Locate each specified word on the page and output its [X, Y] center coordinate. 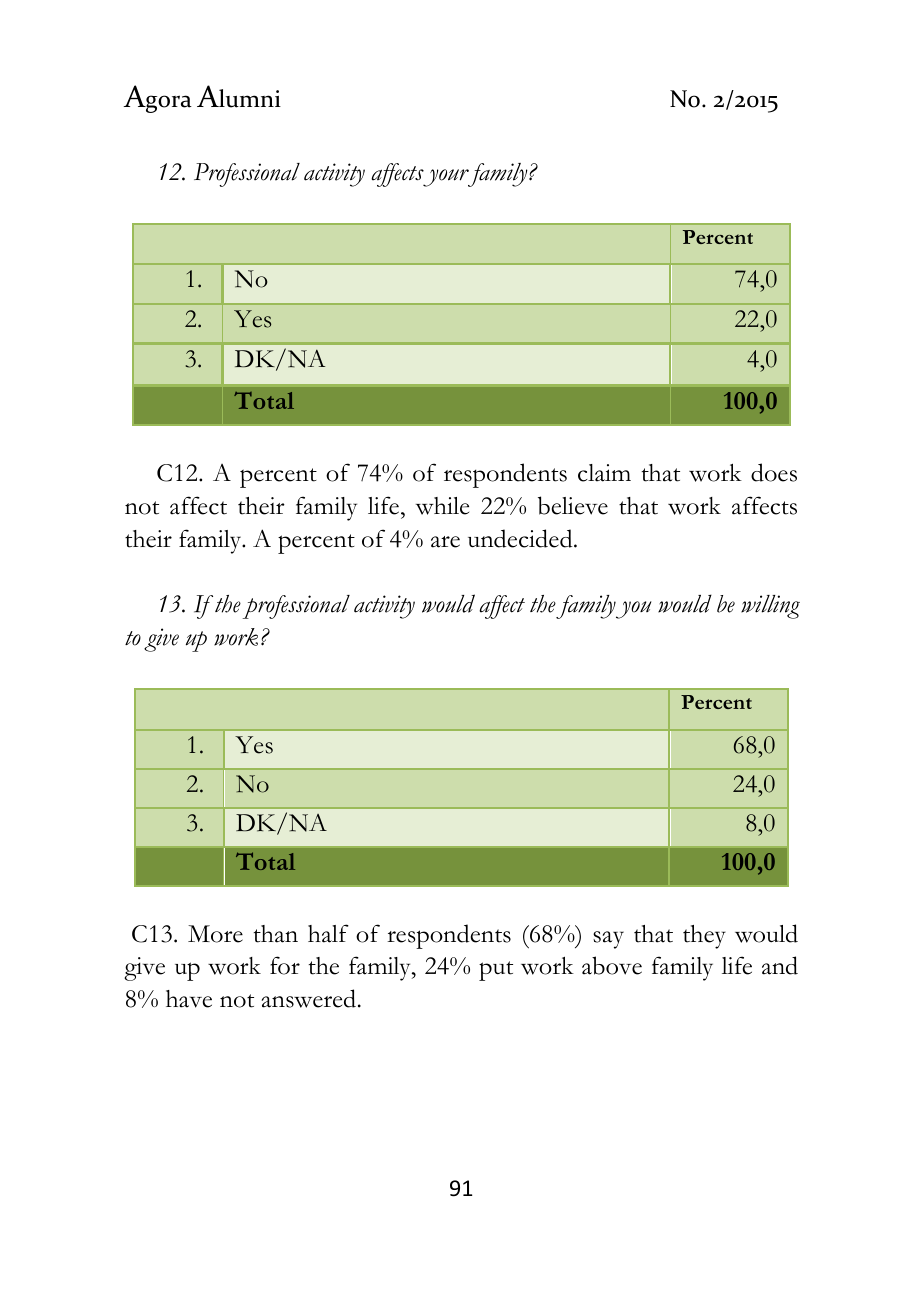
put [496, 971]
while [442, 506]
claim [604, 473]
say [608, 940]
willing [770, 607]
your [446, 178]
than [275, 934]
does [774, 472]
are [445, 542]
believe [573, 505]
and [780, 965]
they [704, 937]
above [612, 965]
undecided [521, 538]
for [285, 965]
